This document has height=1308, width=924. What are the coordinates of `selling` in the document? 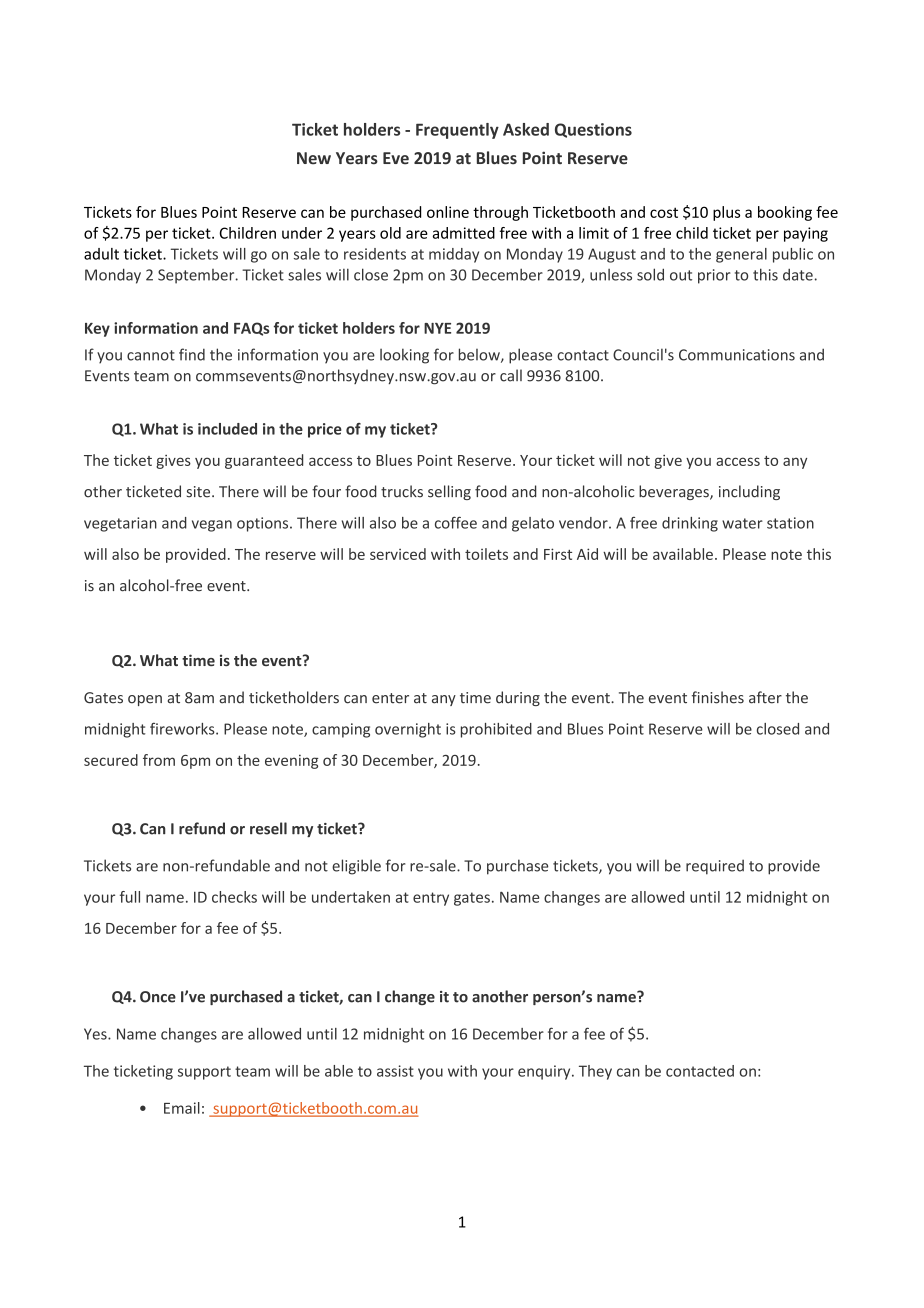 It's located at (449, 492).
